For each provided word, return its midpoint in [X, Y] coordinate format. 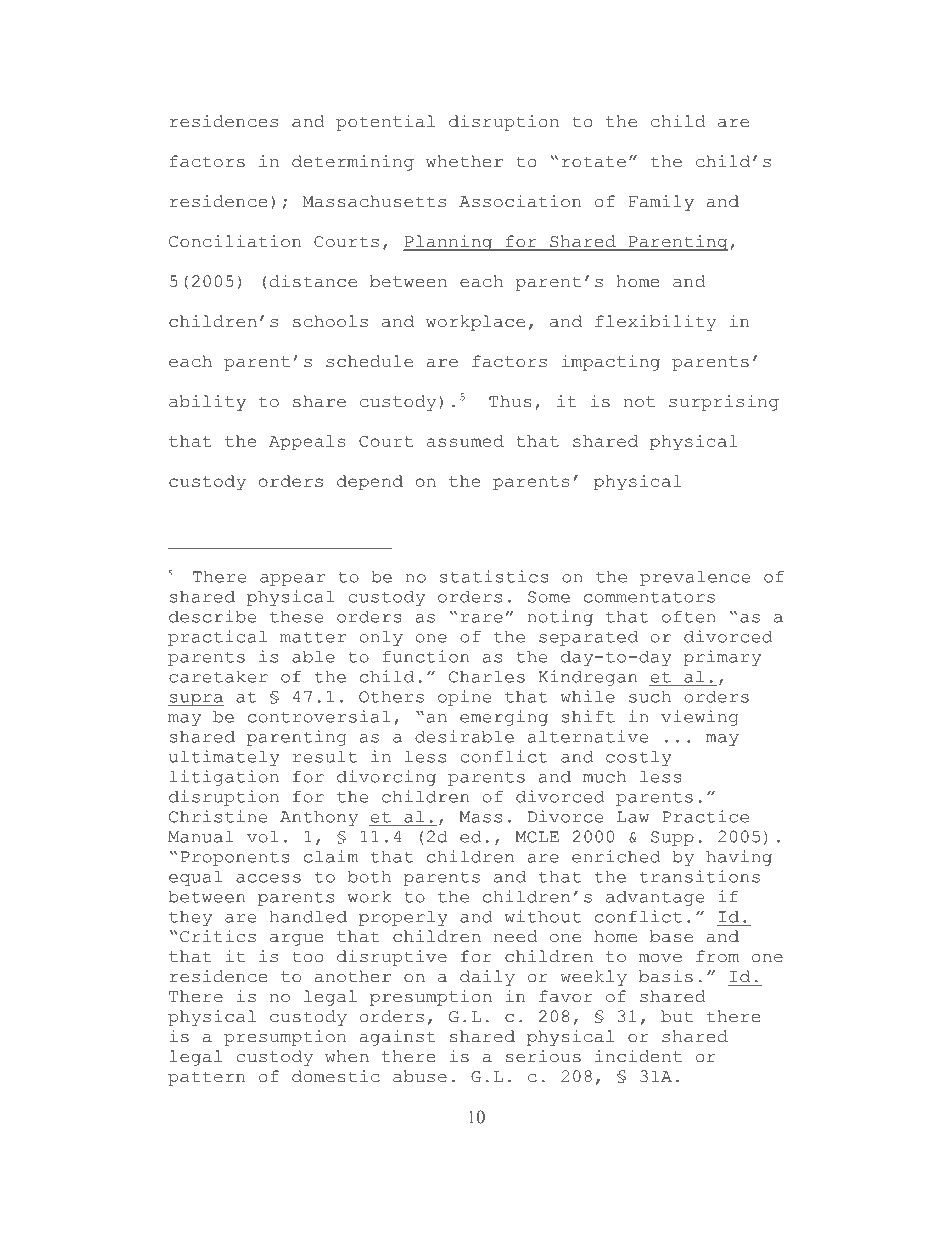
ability [207, 403]
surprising [724, 403]
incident [638, 1056]
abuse [420, 1076]
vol [262, 836]
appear [292, 580]
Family [661, 203]
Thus [510, 401]
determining [353, 163]
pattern [207, 1078]
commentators [649, 597]
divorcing [386, 778]
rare [482, 618]
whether [464, 161]
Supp [672, 838]
